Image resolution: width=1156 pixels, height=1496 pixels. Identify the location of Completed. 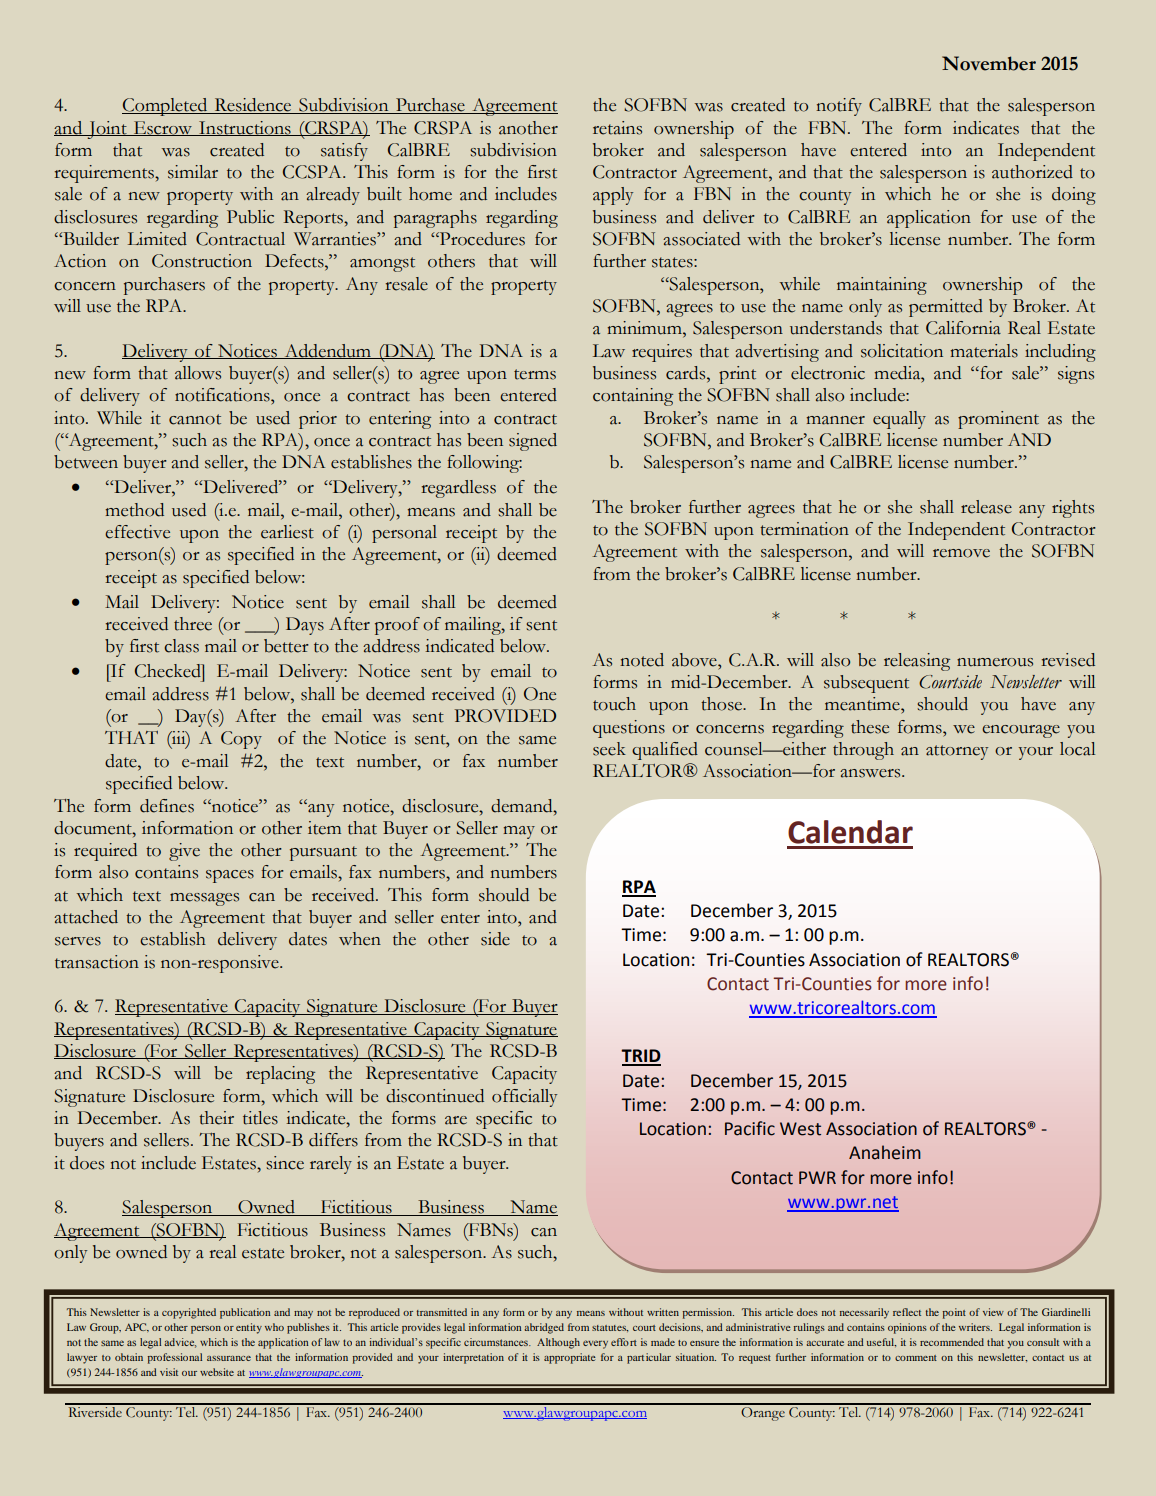
(166, 107).
